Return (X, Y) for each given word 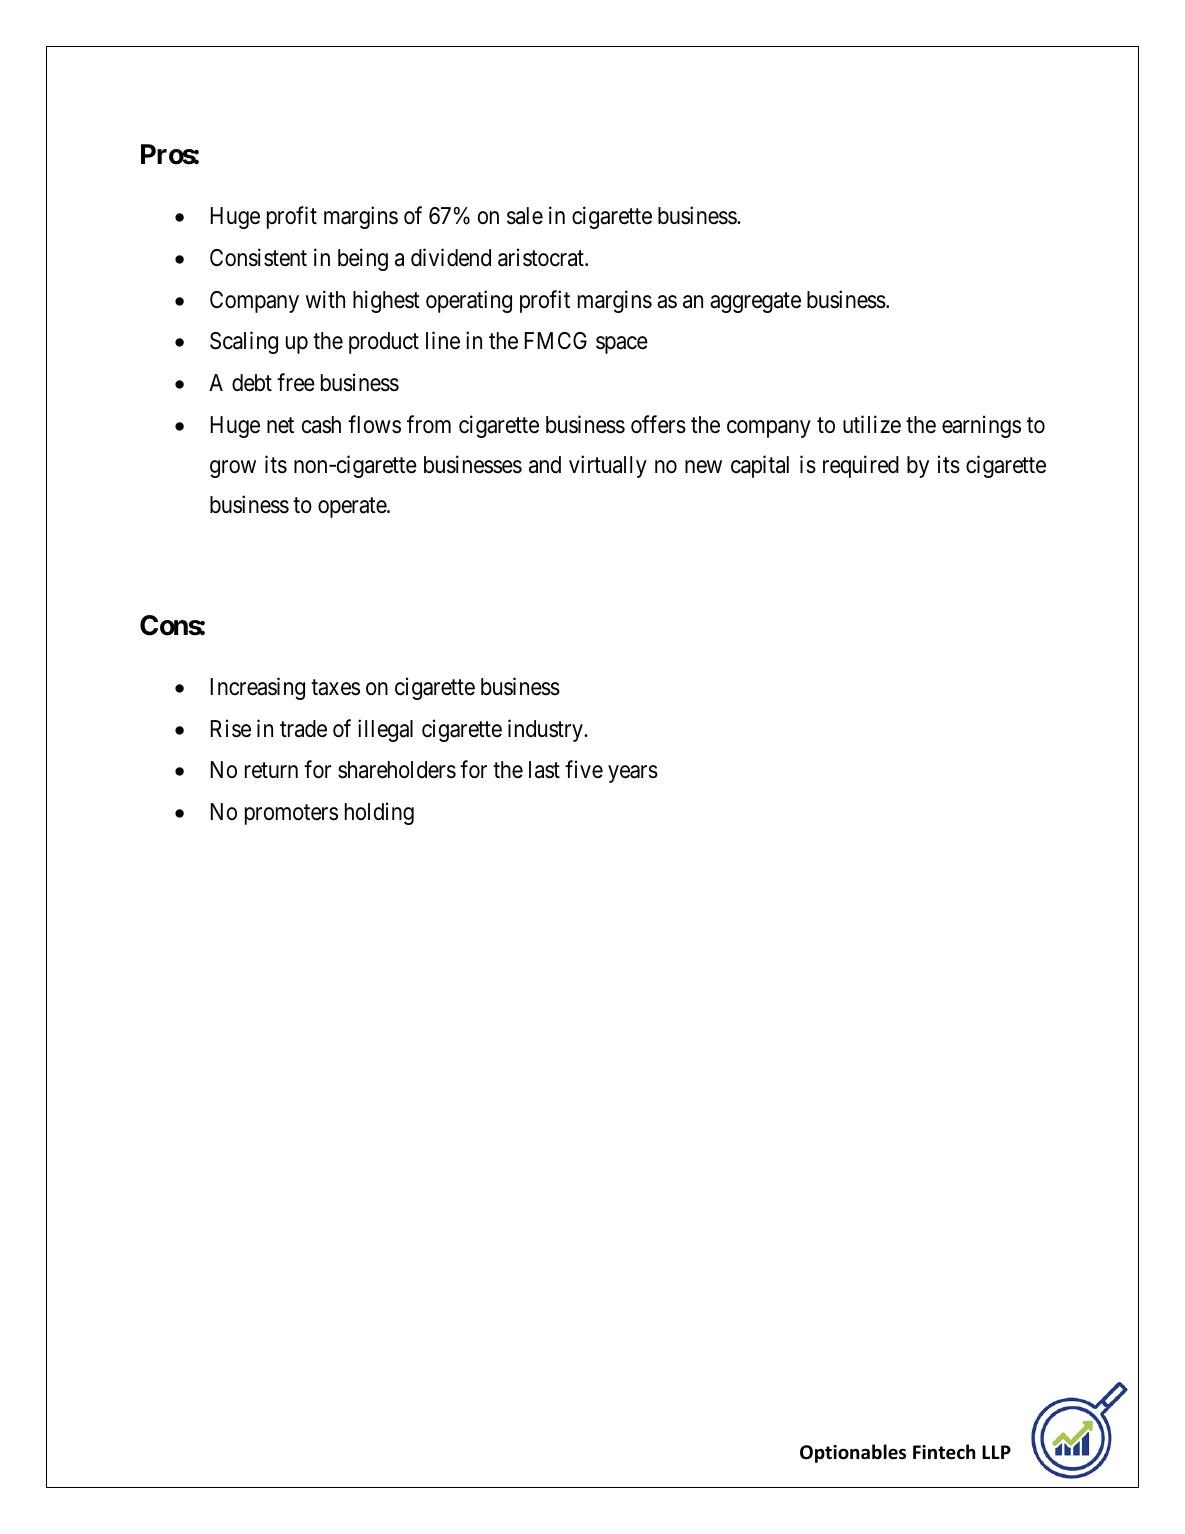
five (584, 769)
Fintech (944, 1452)
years (633, 774)
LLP (996, 1452)
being (363, 259)
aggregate (755, 302)
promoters (291, 815)
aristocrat (542, 257)
